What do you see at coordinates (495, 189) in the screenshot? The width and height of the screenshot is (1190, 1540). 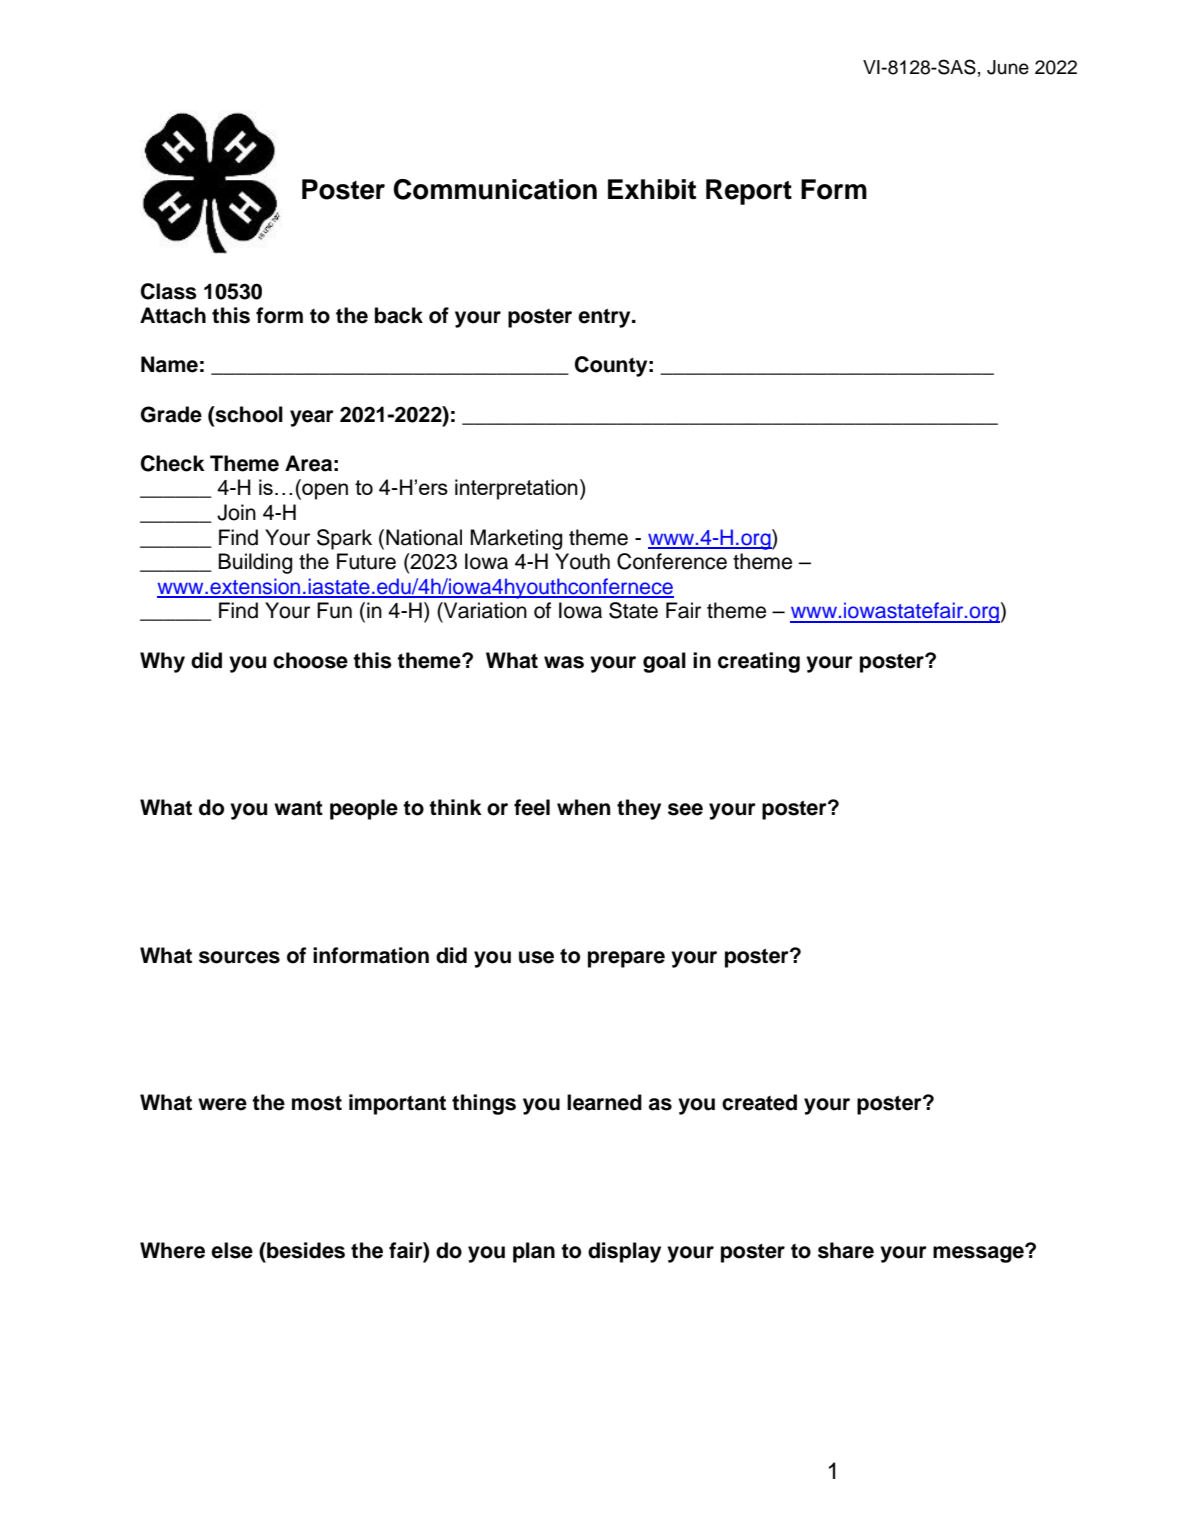 I see `Communication` at bounding box center [495, 189].
